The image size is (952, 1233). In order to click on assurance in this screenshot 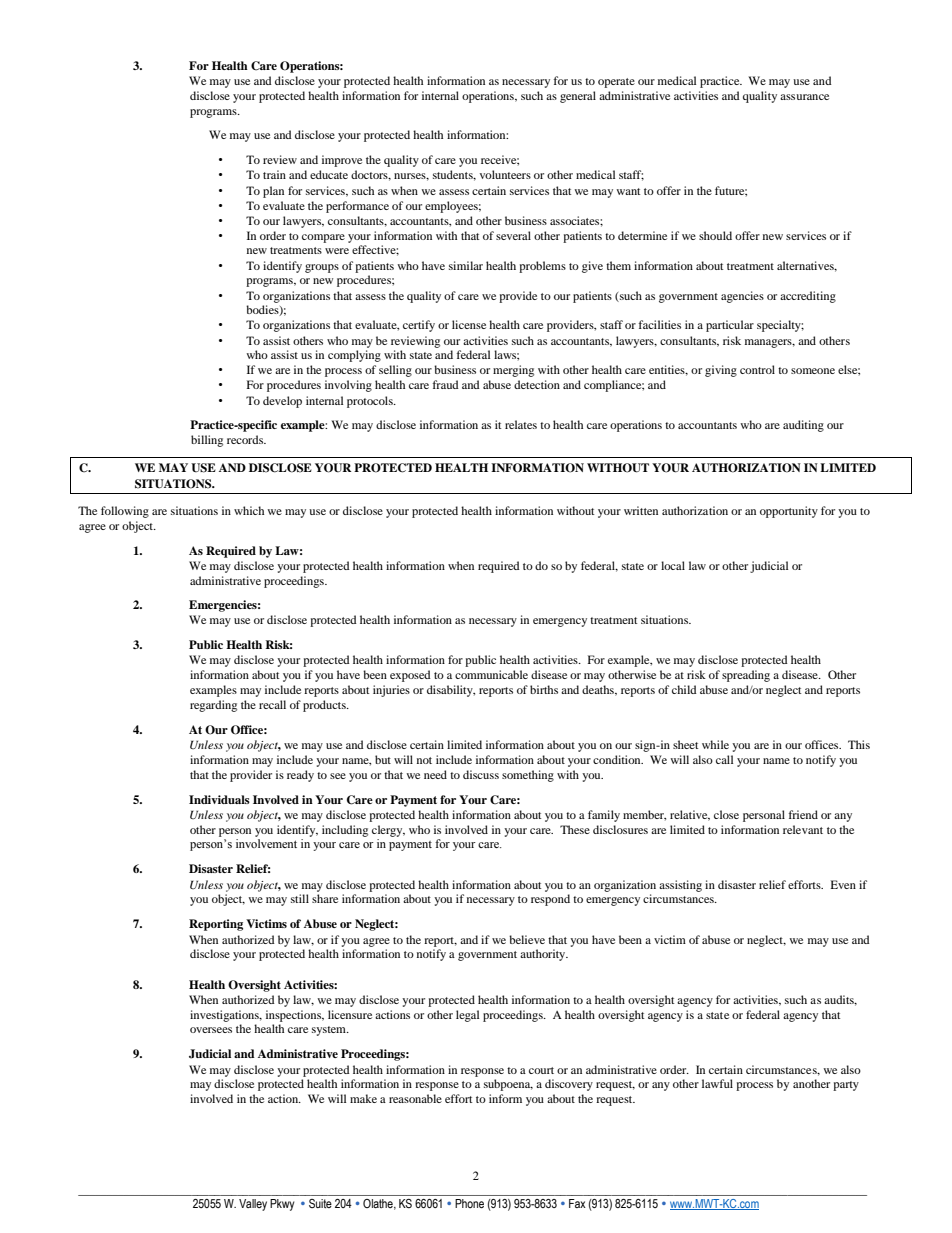, I will do `click(804, 97)`.
